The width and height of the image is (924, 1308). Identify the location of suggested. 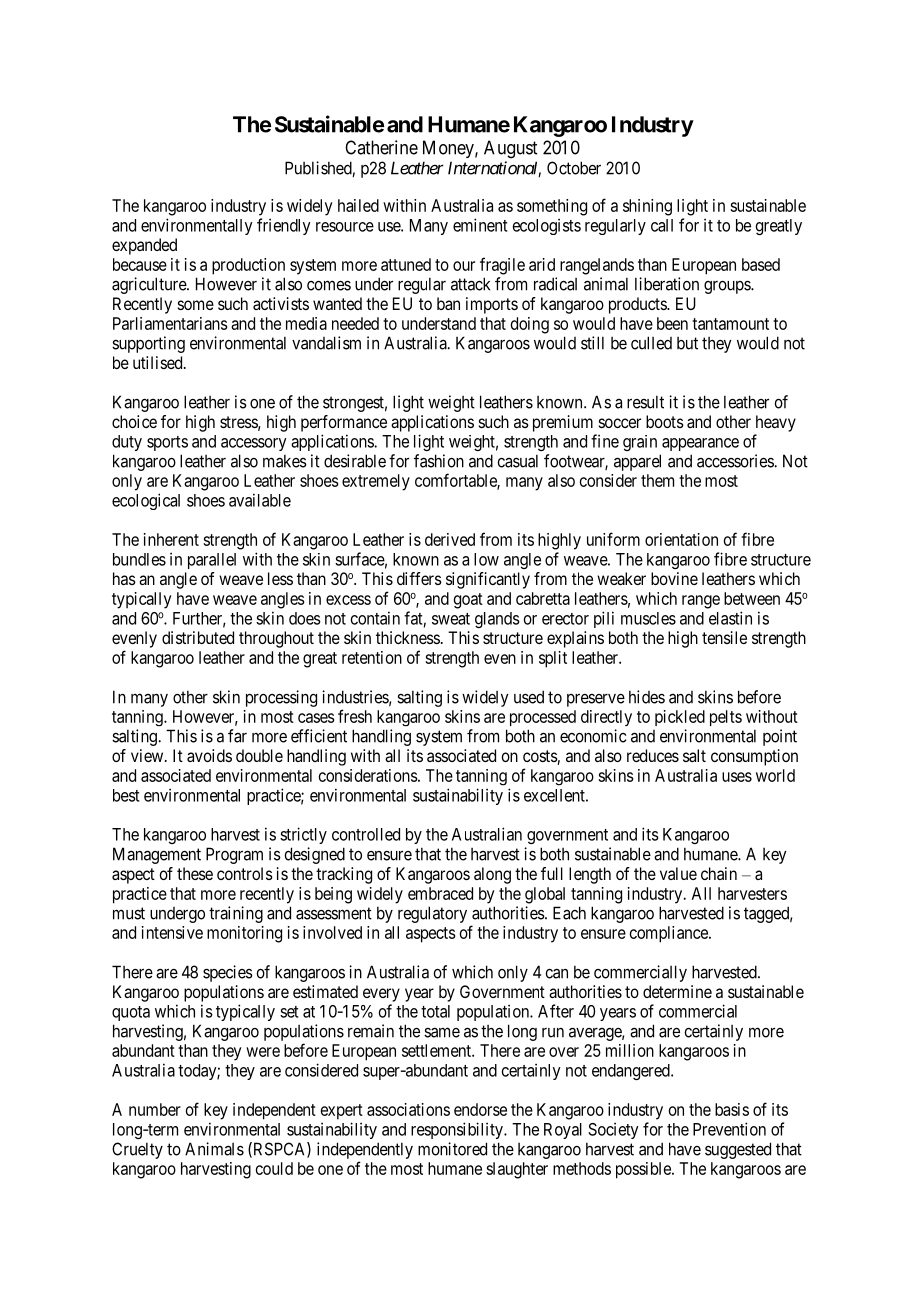
(738, 1150).
